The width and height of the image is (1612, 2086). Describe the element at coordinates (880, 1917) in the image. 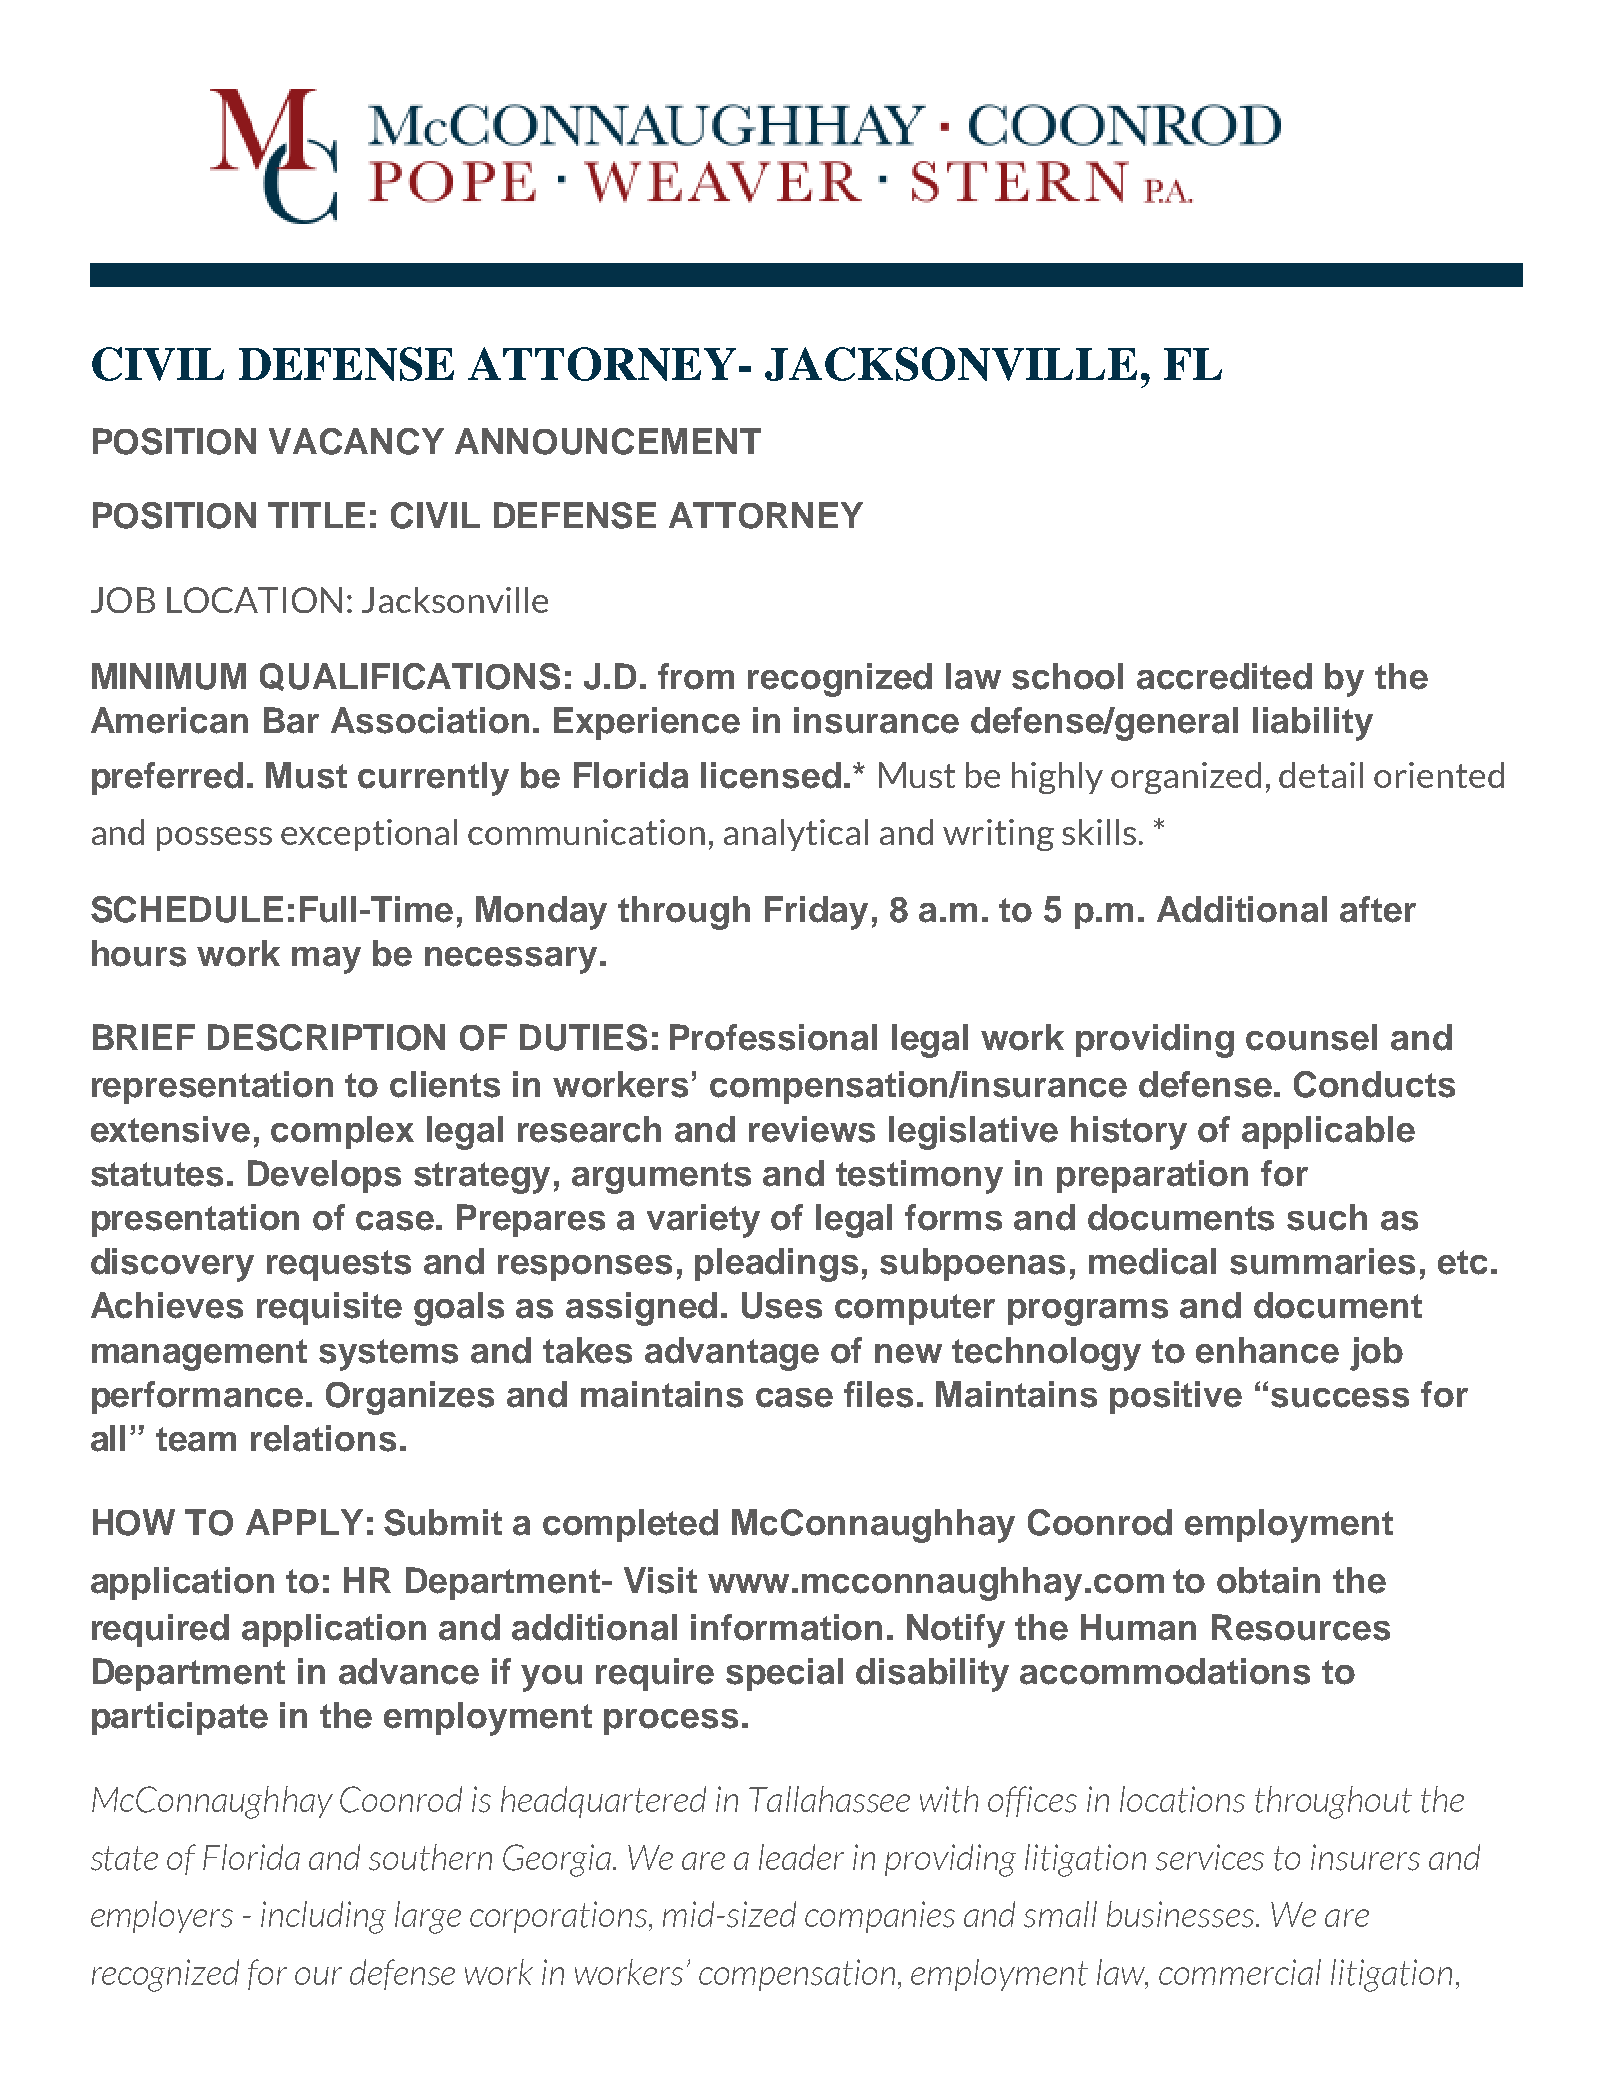

I see `companies` at that location.
